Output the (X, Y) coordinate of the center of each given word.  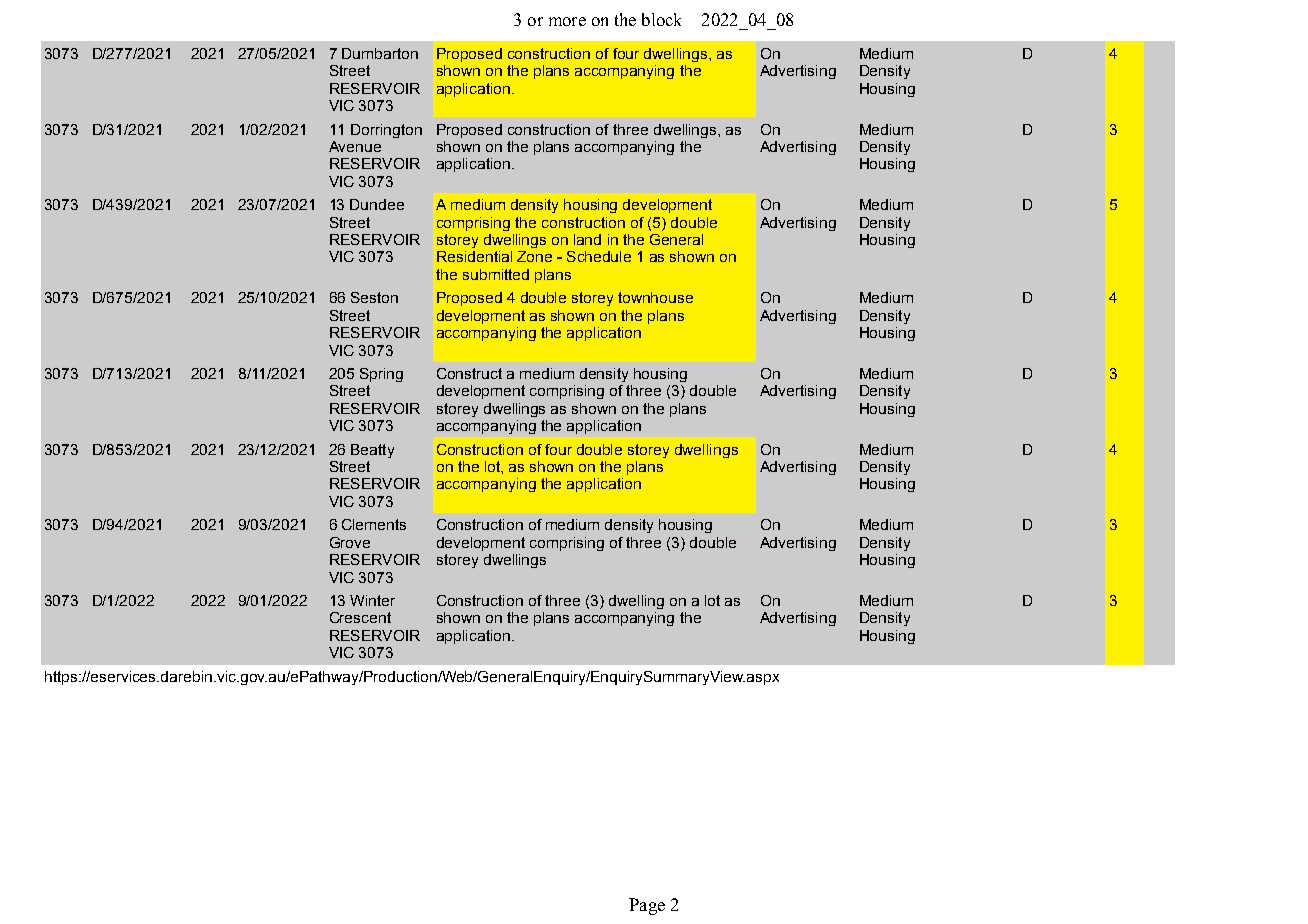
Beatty (372, 451)
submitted (496, 274)
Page (647, 906)
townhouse (655, 297)
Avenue (355, 146)
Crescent (360, 617)
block (661, 19)
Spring (381, 375)
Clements (374, 524)
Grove (350, 542)
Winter (372, 600)
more (567, 21)
